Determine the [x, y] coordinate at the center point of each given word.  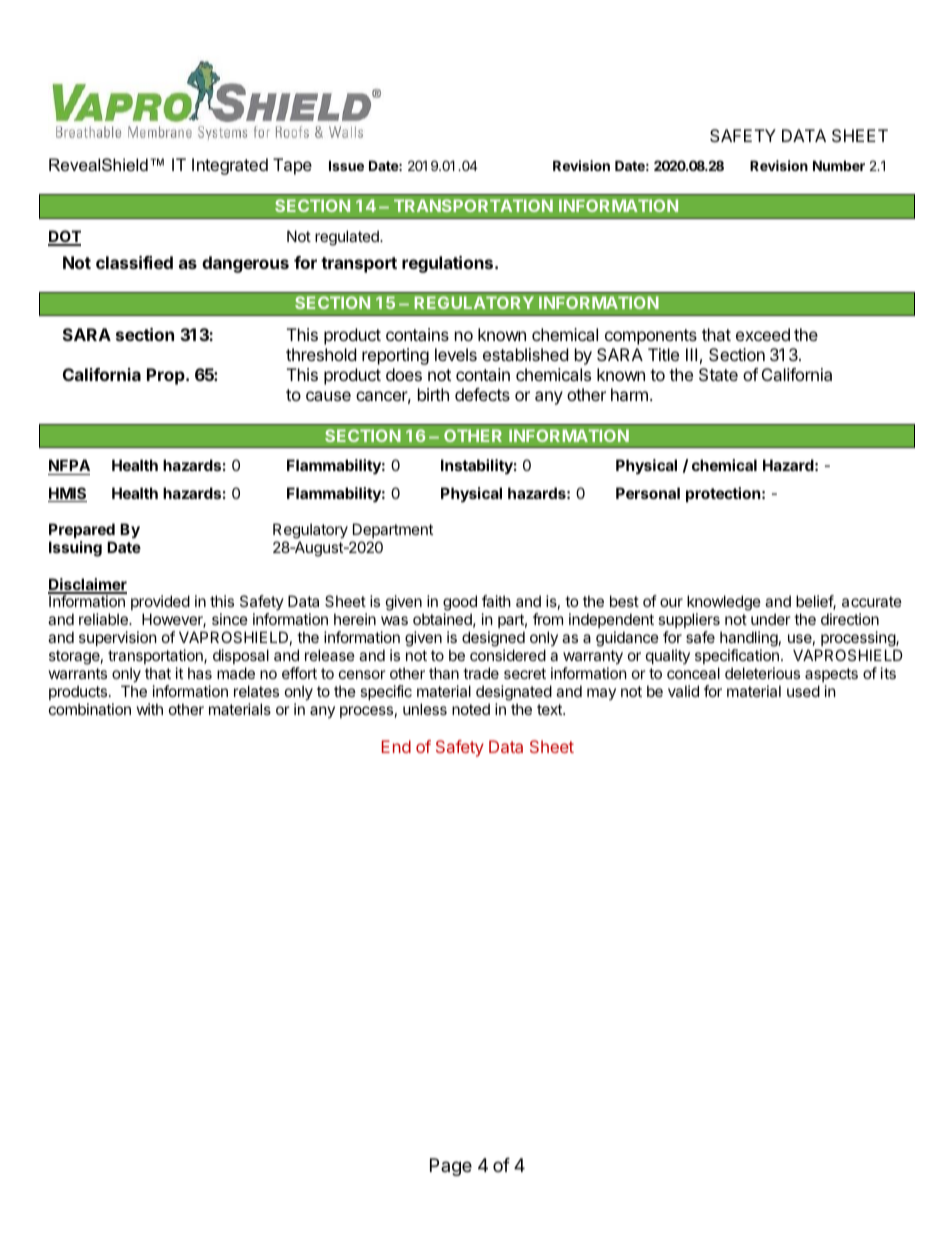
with [150, 709]
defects [482, 394]
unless [425, 709]
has [200, 673]
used [803, 691]
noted [471, 709]
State [718, 374]
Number [839, 165]
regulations [449, 264]
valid [683, 691]
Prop [167, 376]
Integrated [230, 166]
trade [481, 673]
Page [451, 1167]
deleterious [762, 673]
